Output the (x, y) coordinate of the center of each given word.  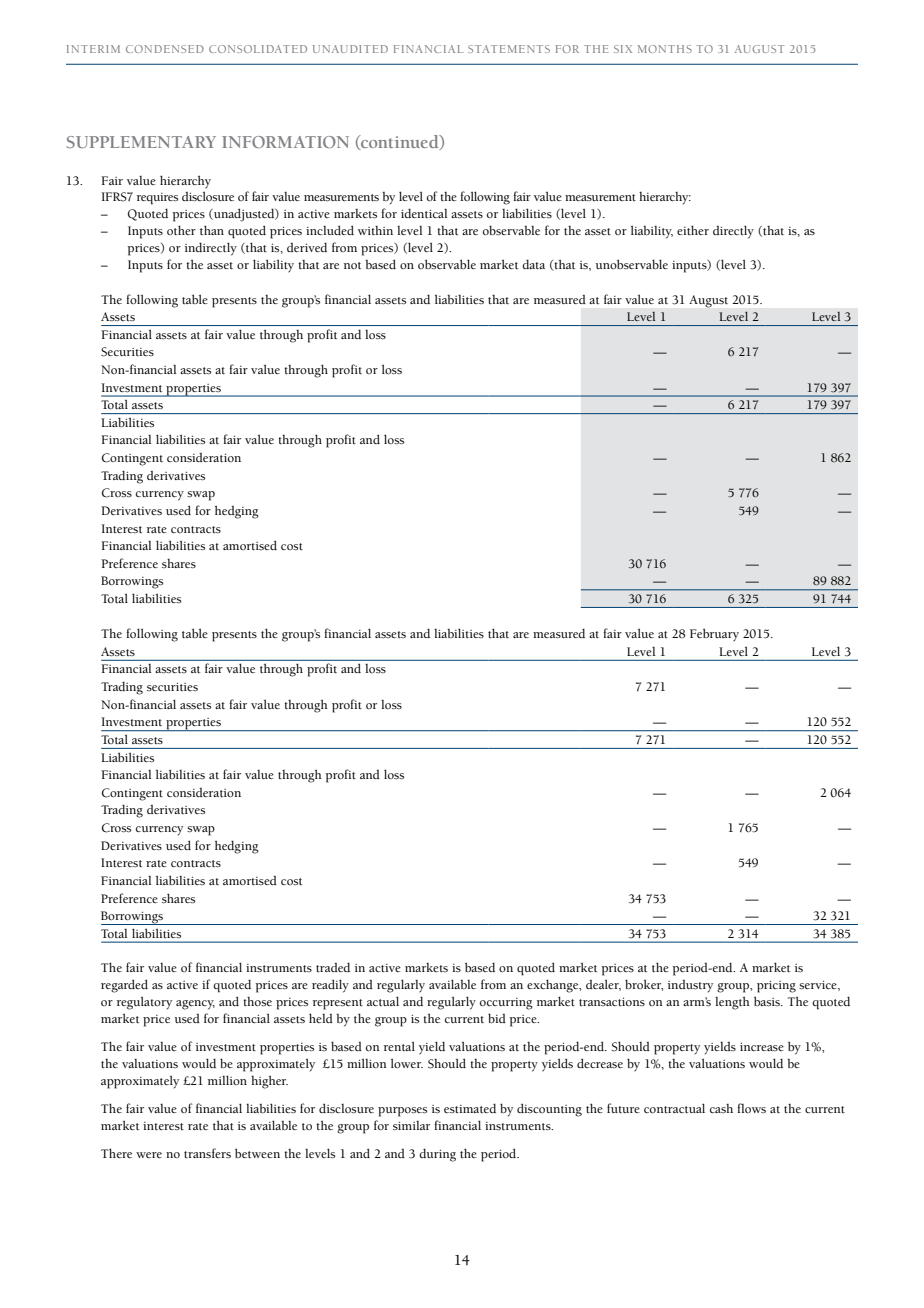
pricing (776, 987)
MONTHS (665, 49)
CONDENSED (165, 49)
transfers (207, 1153)
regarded (124, 986)
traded (333, 967)
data (533, 264)
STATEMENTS (509, 49)
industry (690, 986)
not (352, 265)
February (714, 635)
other (181, 230)
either (693, 230)
